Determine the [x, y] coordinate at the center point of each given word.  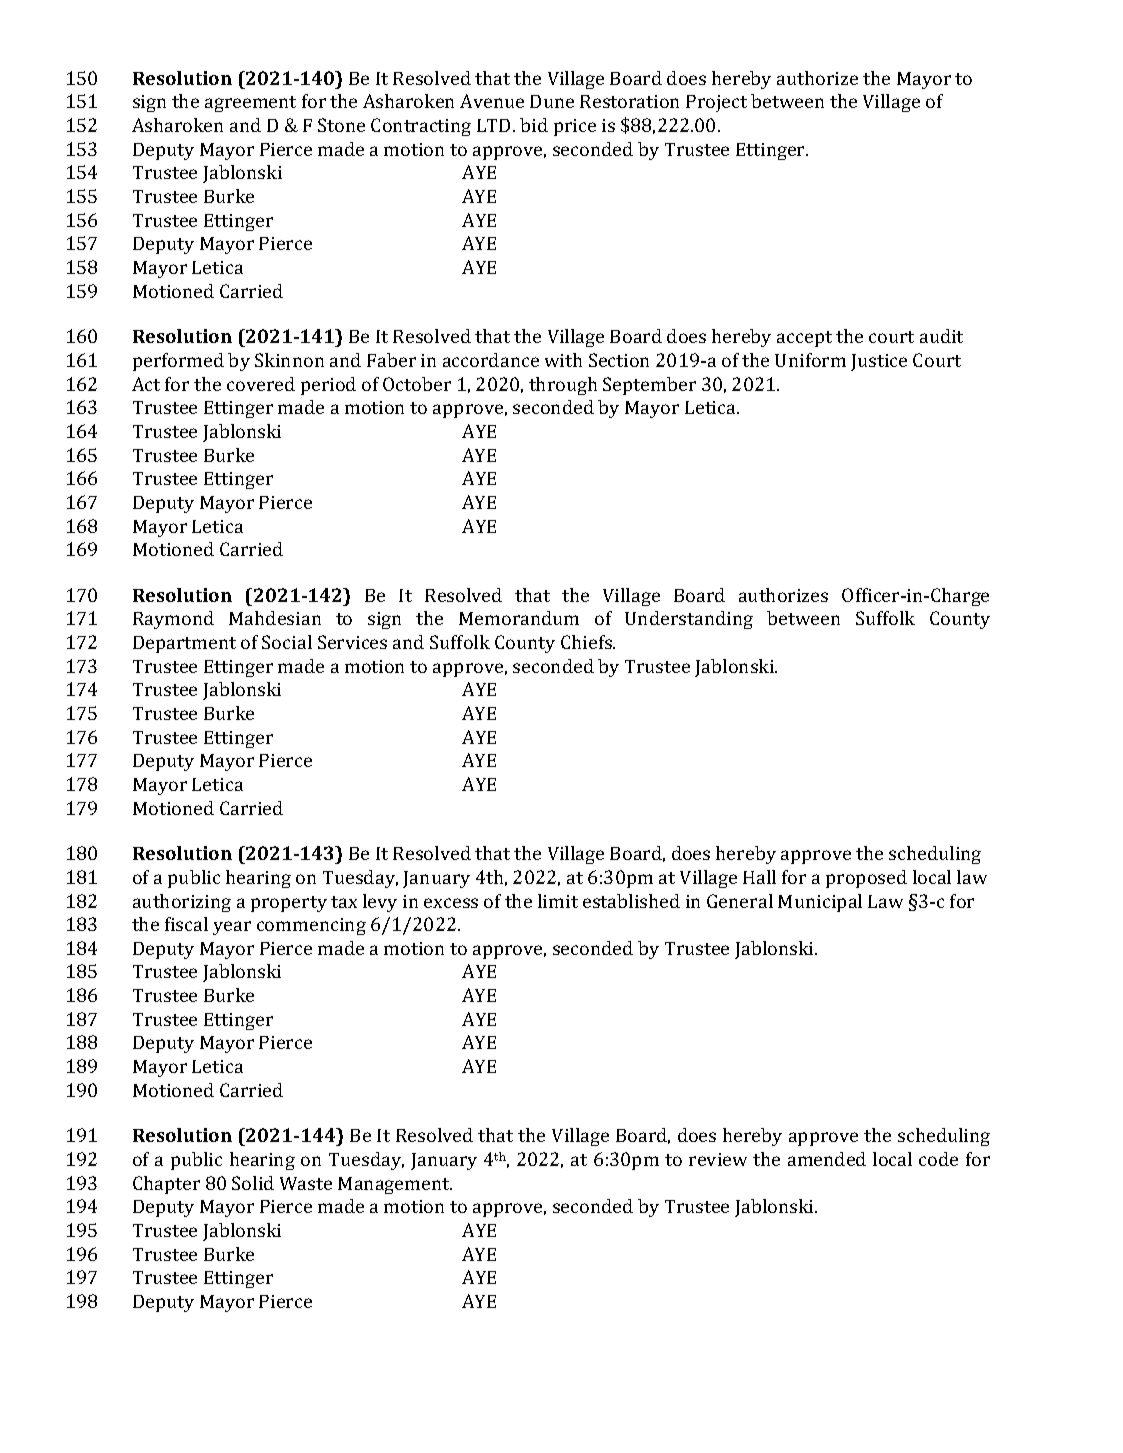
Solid [253, 1183]
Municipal [820, 903]
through [563, 386]
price [575, 127]
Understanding [689, 620]
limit [558, 901]
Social [287, 642]
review [718, 1159]
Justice [879, 362]
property [289, 904]
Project [716, 103]
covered [261, 384]
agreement [250, 104]
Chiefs [587, 642]
